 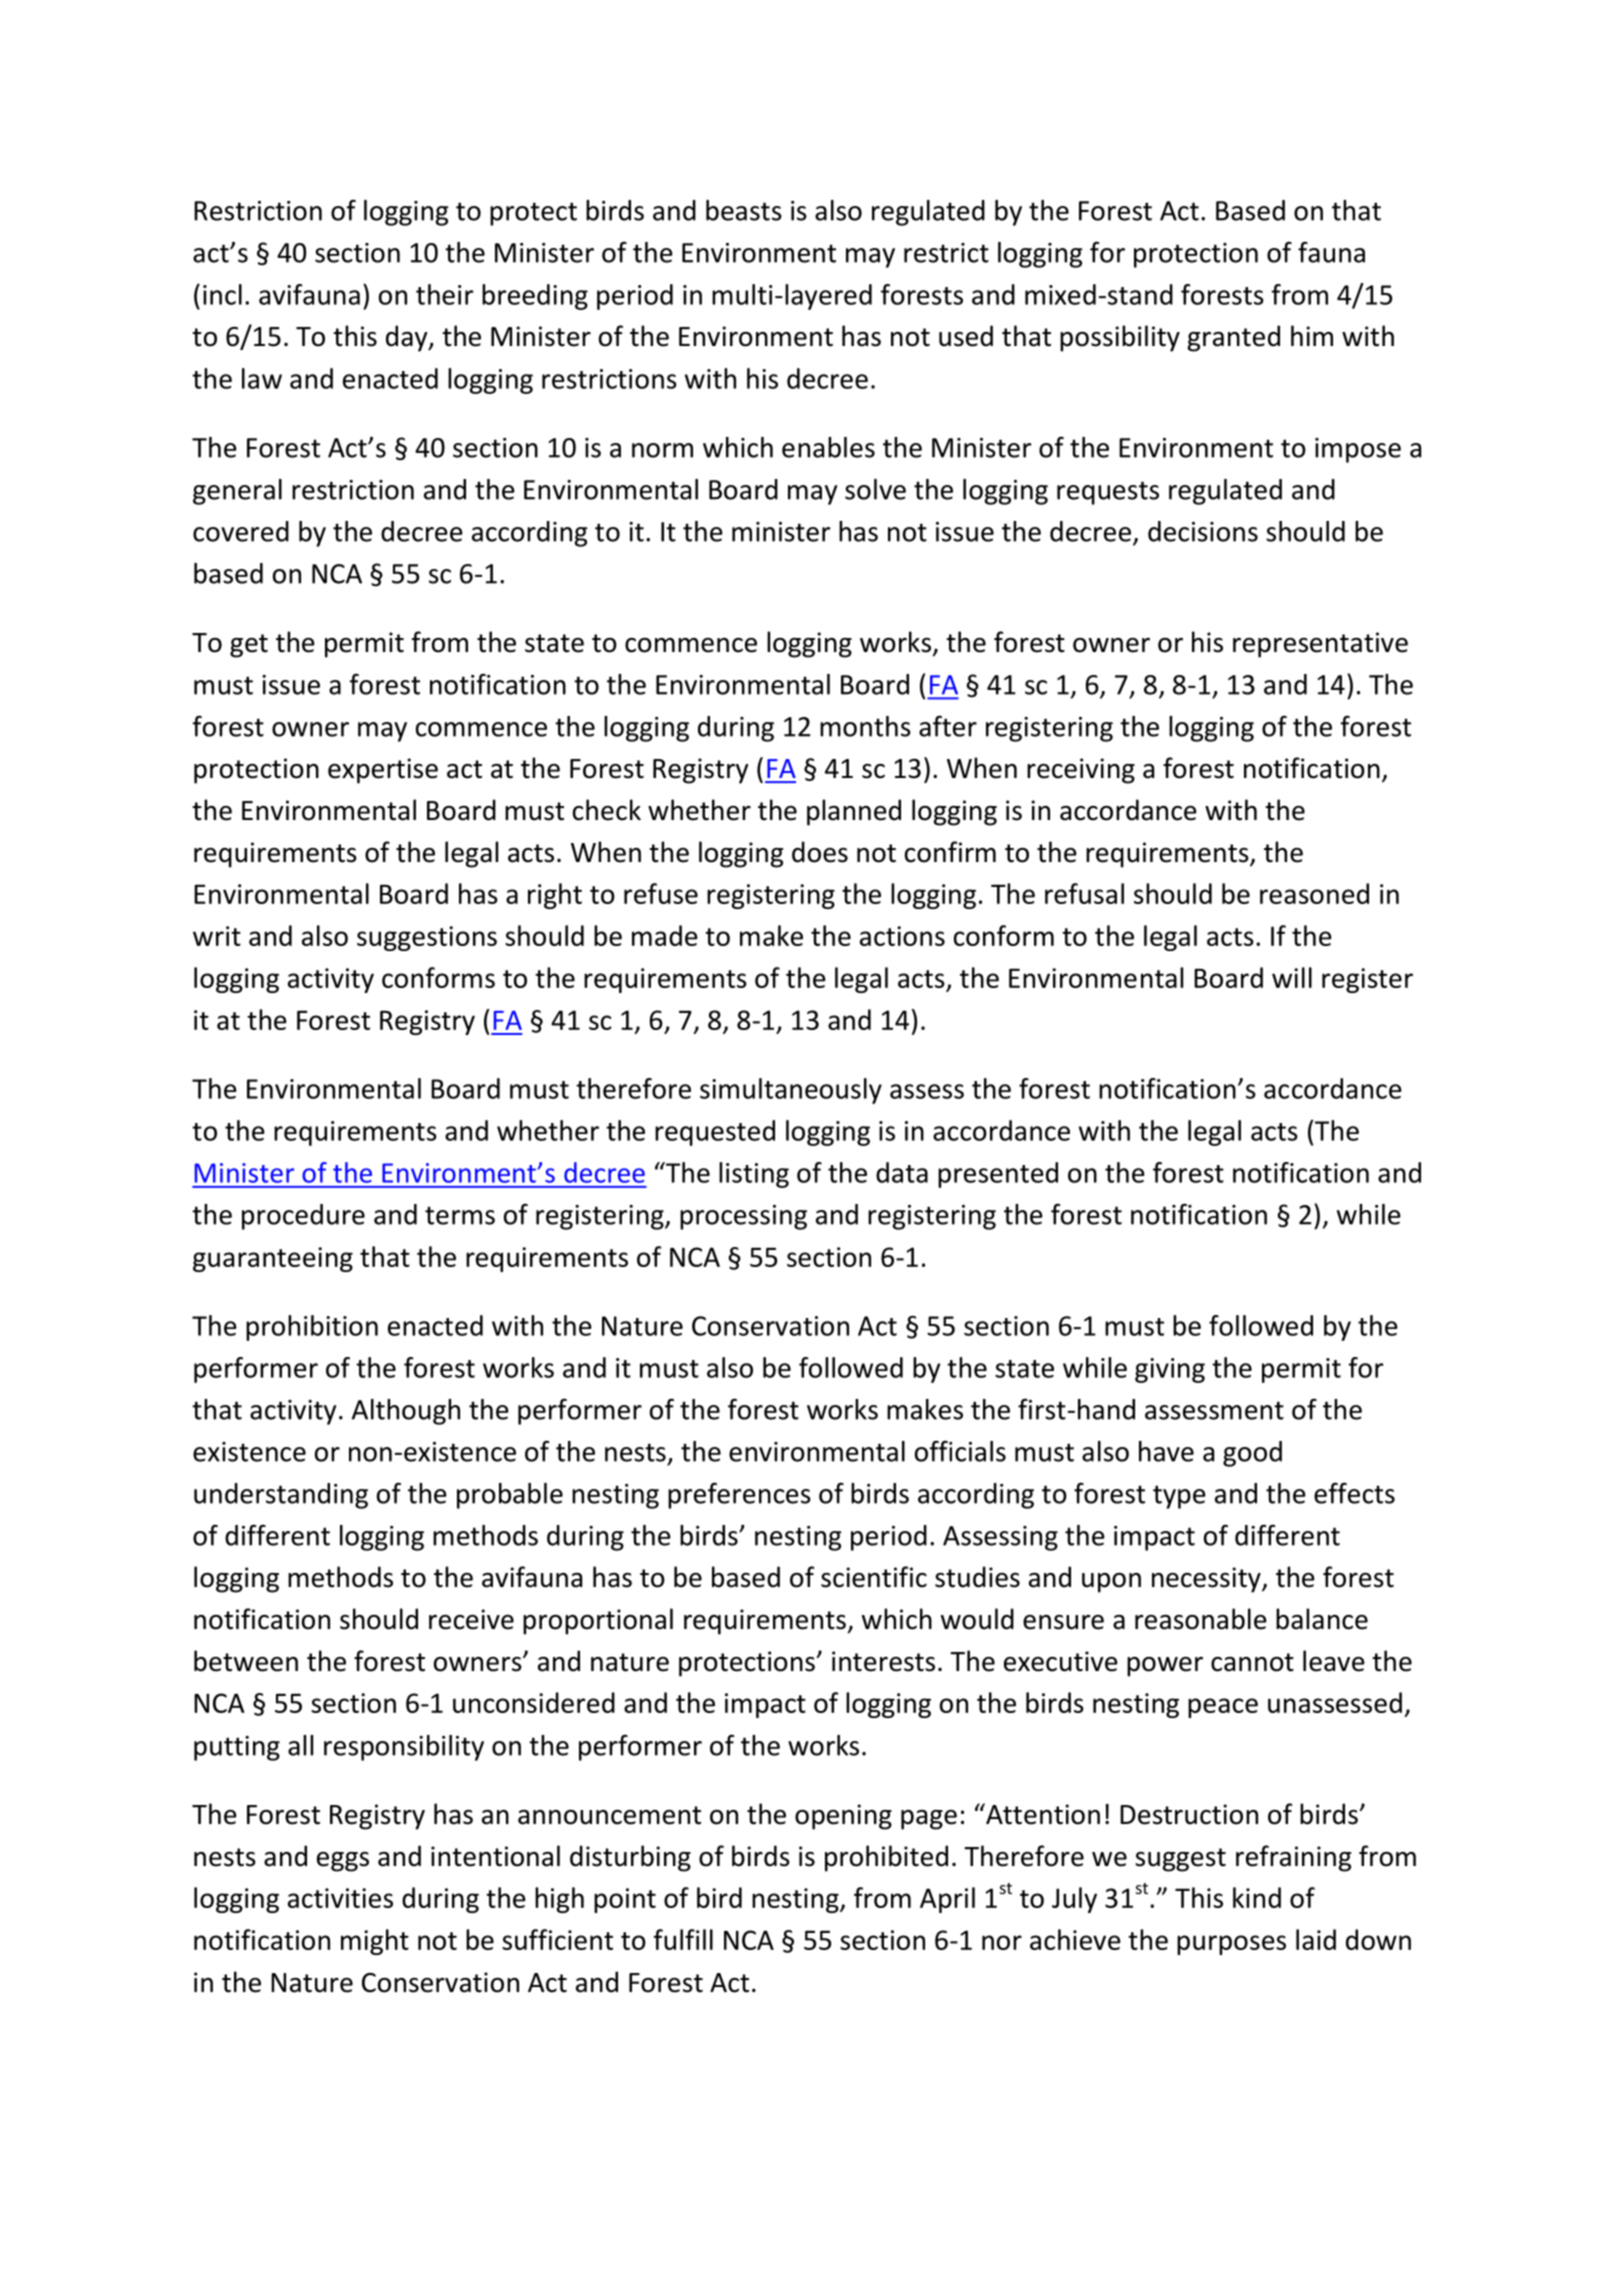 I want to click on will, so click(x=1292, y=977).
